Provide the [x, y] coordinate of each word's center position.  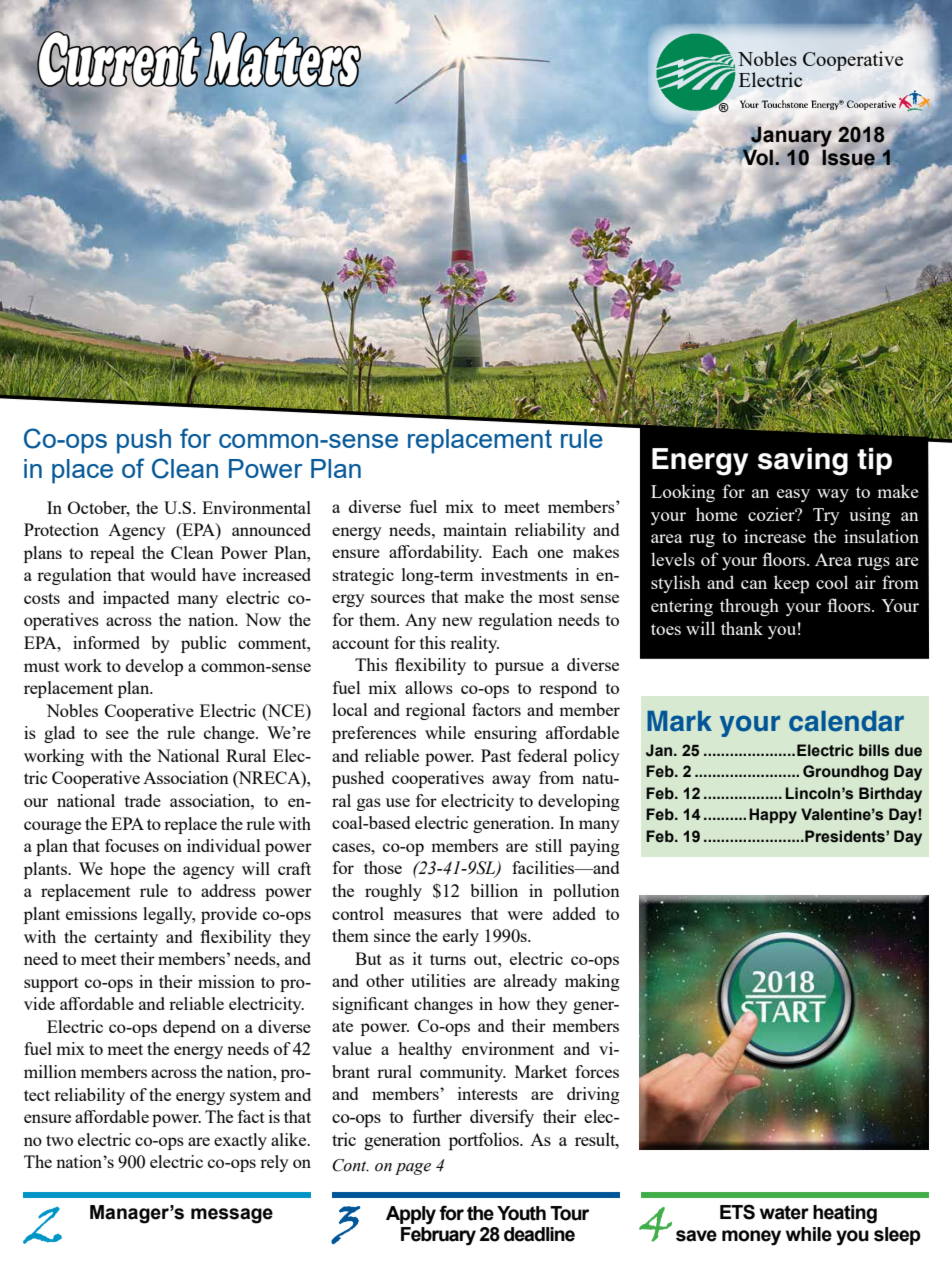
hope [128, 870]
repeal [112, 554]
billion [494, 890]
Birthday [890, 795]
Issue [849, 158]
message [232, 1216]
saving [803, 462]
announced [271, 529]
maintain [475, 529]
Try [826, 516]
